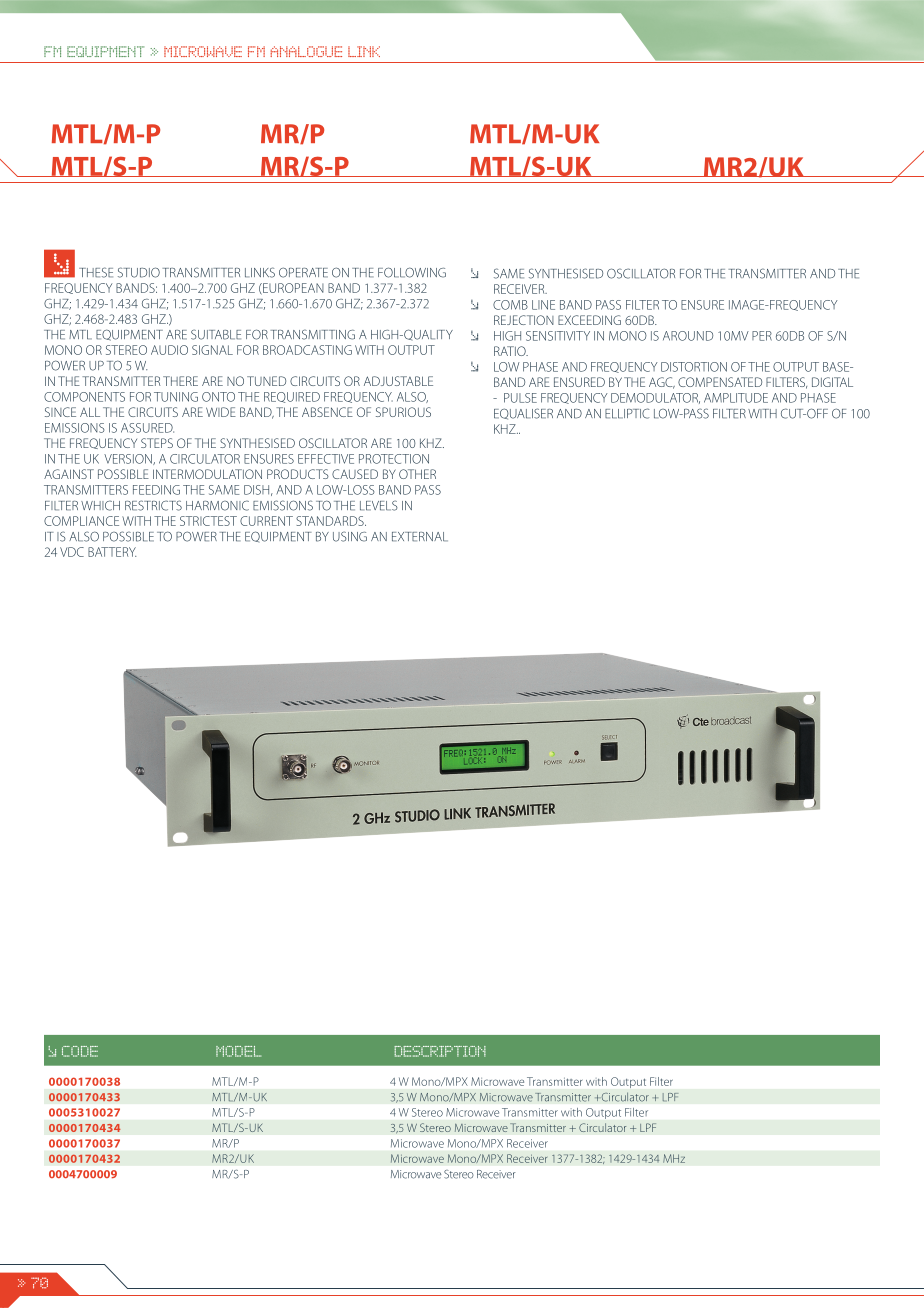 The width and height of the page is (924, 1308). Describe the element at coordinates (306, 51) in the page. I see `ANALOGUE` at that location.
